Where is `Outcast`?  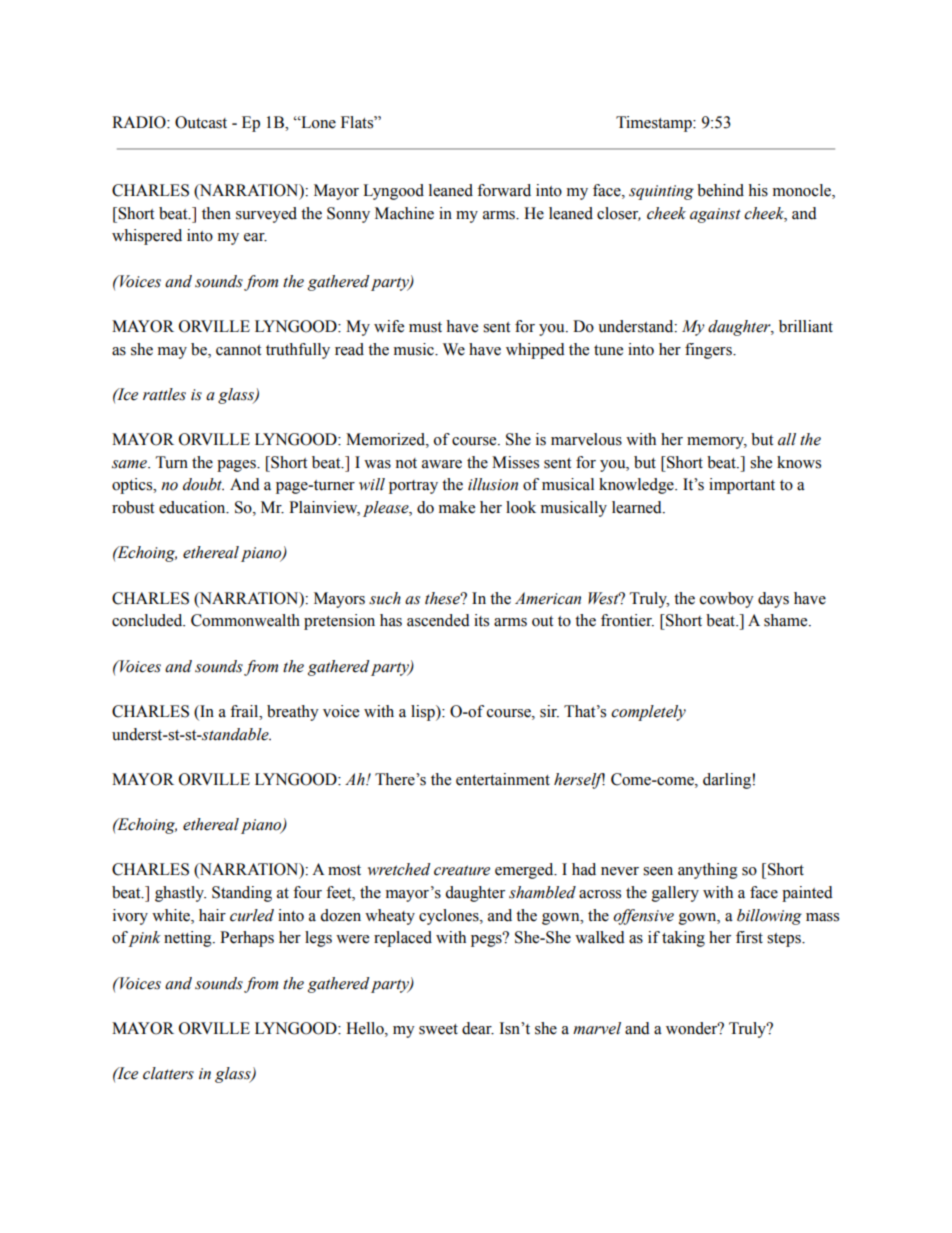
Outcast is located at coordinates (201, 122).
